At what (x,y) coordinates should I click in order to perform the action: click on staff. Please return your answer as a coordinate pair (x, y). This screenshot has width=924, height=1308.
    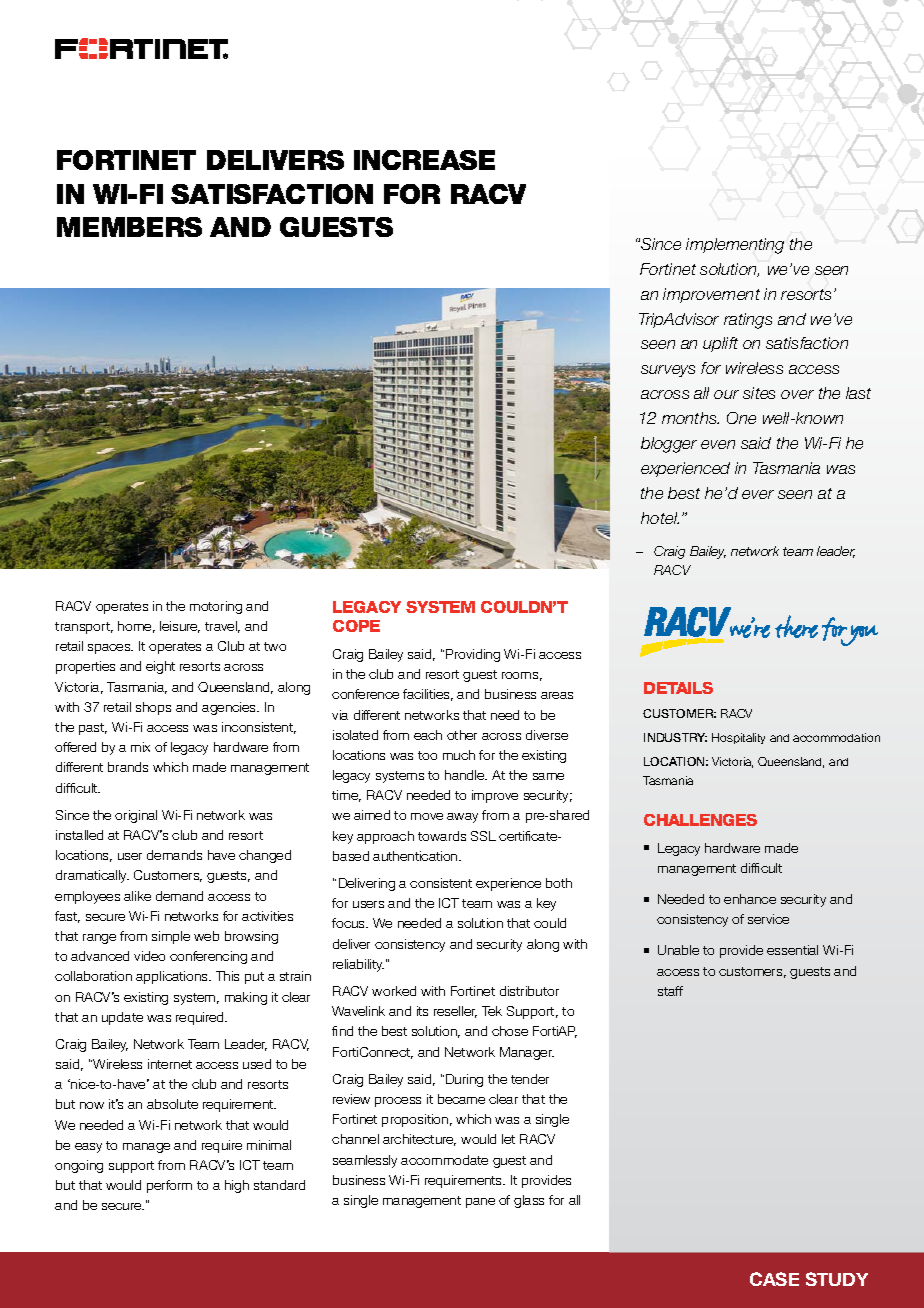
    Looking at the image, I should click on (670, 991).
